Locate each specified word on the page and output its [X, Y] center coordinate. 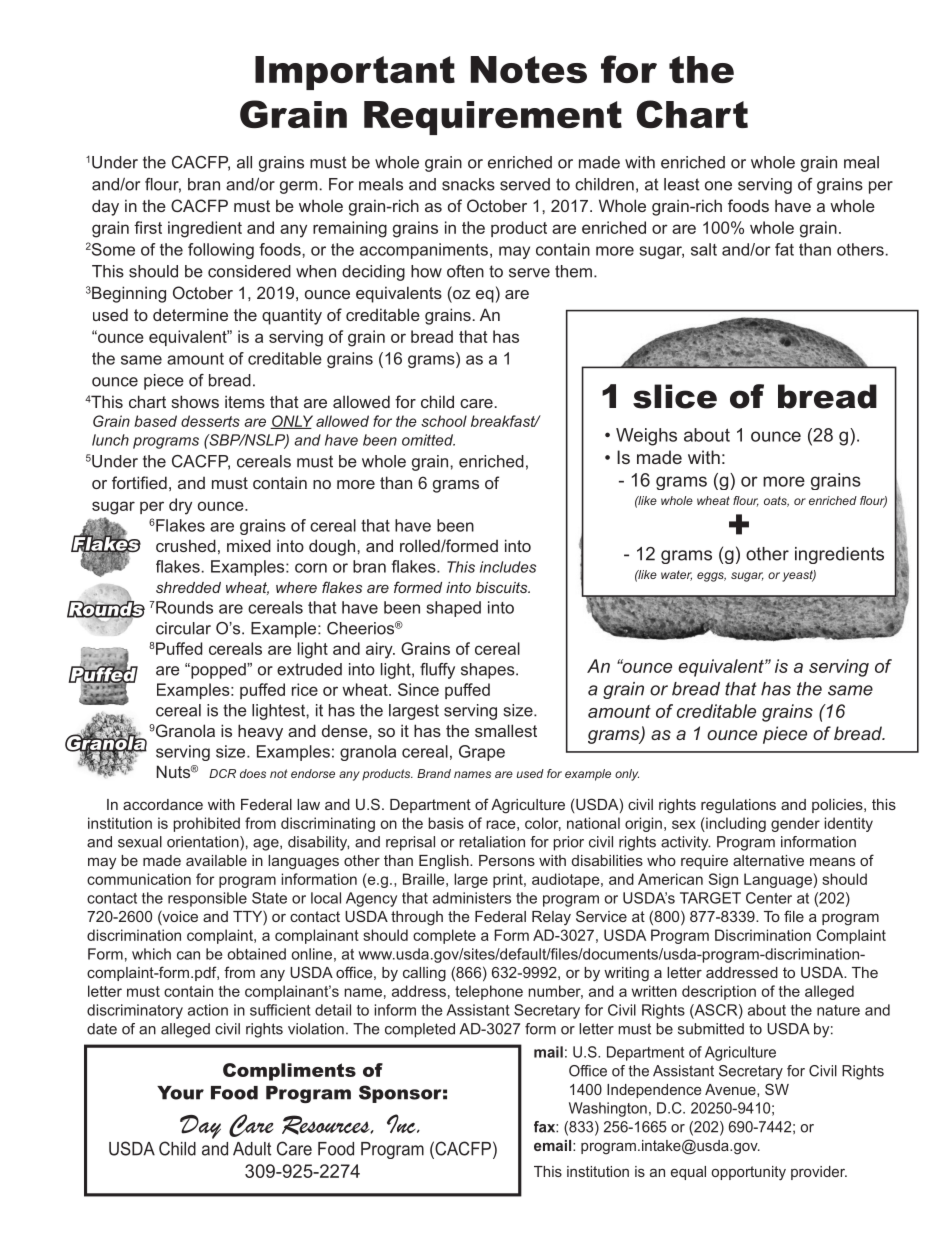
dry [180, 506]
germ [298, 187]
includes [508, 567]
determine [190, 314]
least [682, 184]
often [465, 271]
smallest [506, 730]
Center [769, 898]
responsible [207, 899]
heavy [260, 732]
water [676, 575]
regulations [738, 806]
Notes [528, 69]
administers [472, 898]
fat [784, 249]
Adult [252, 1149]
